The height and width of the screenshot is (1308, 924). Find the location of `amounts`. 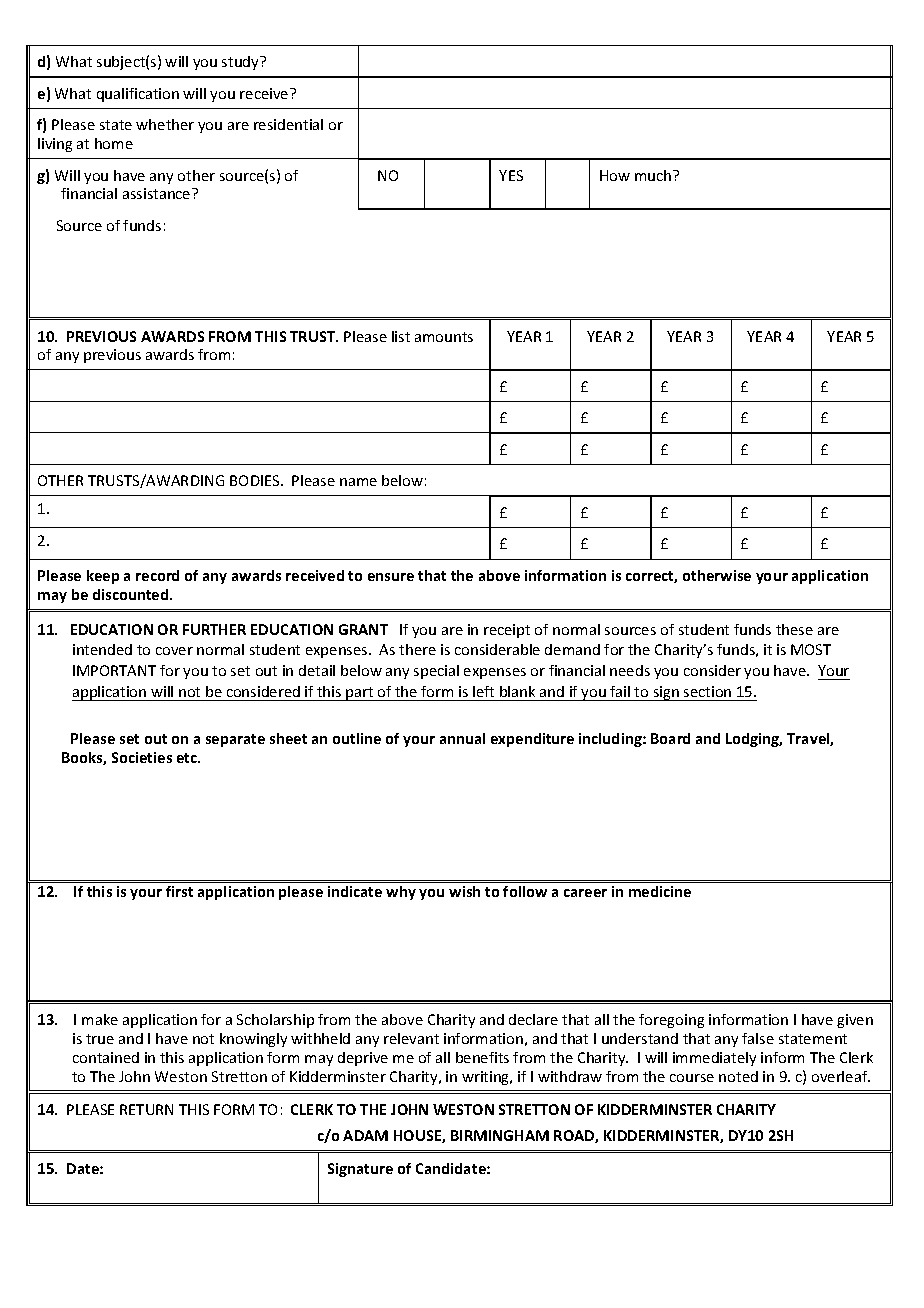

amounts is located at coordinates (444, 337).
